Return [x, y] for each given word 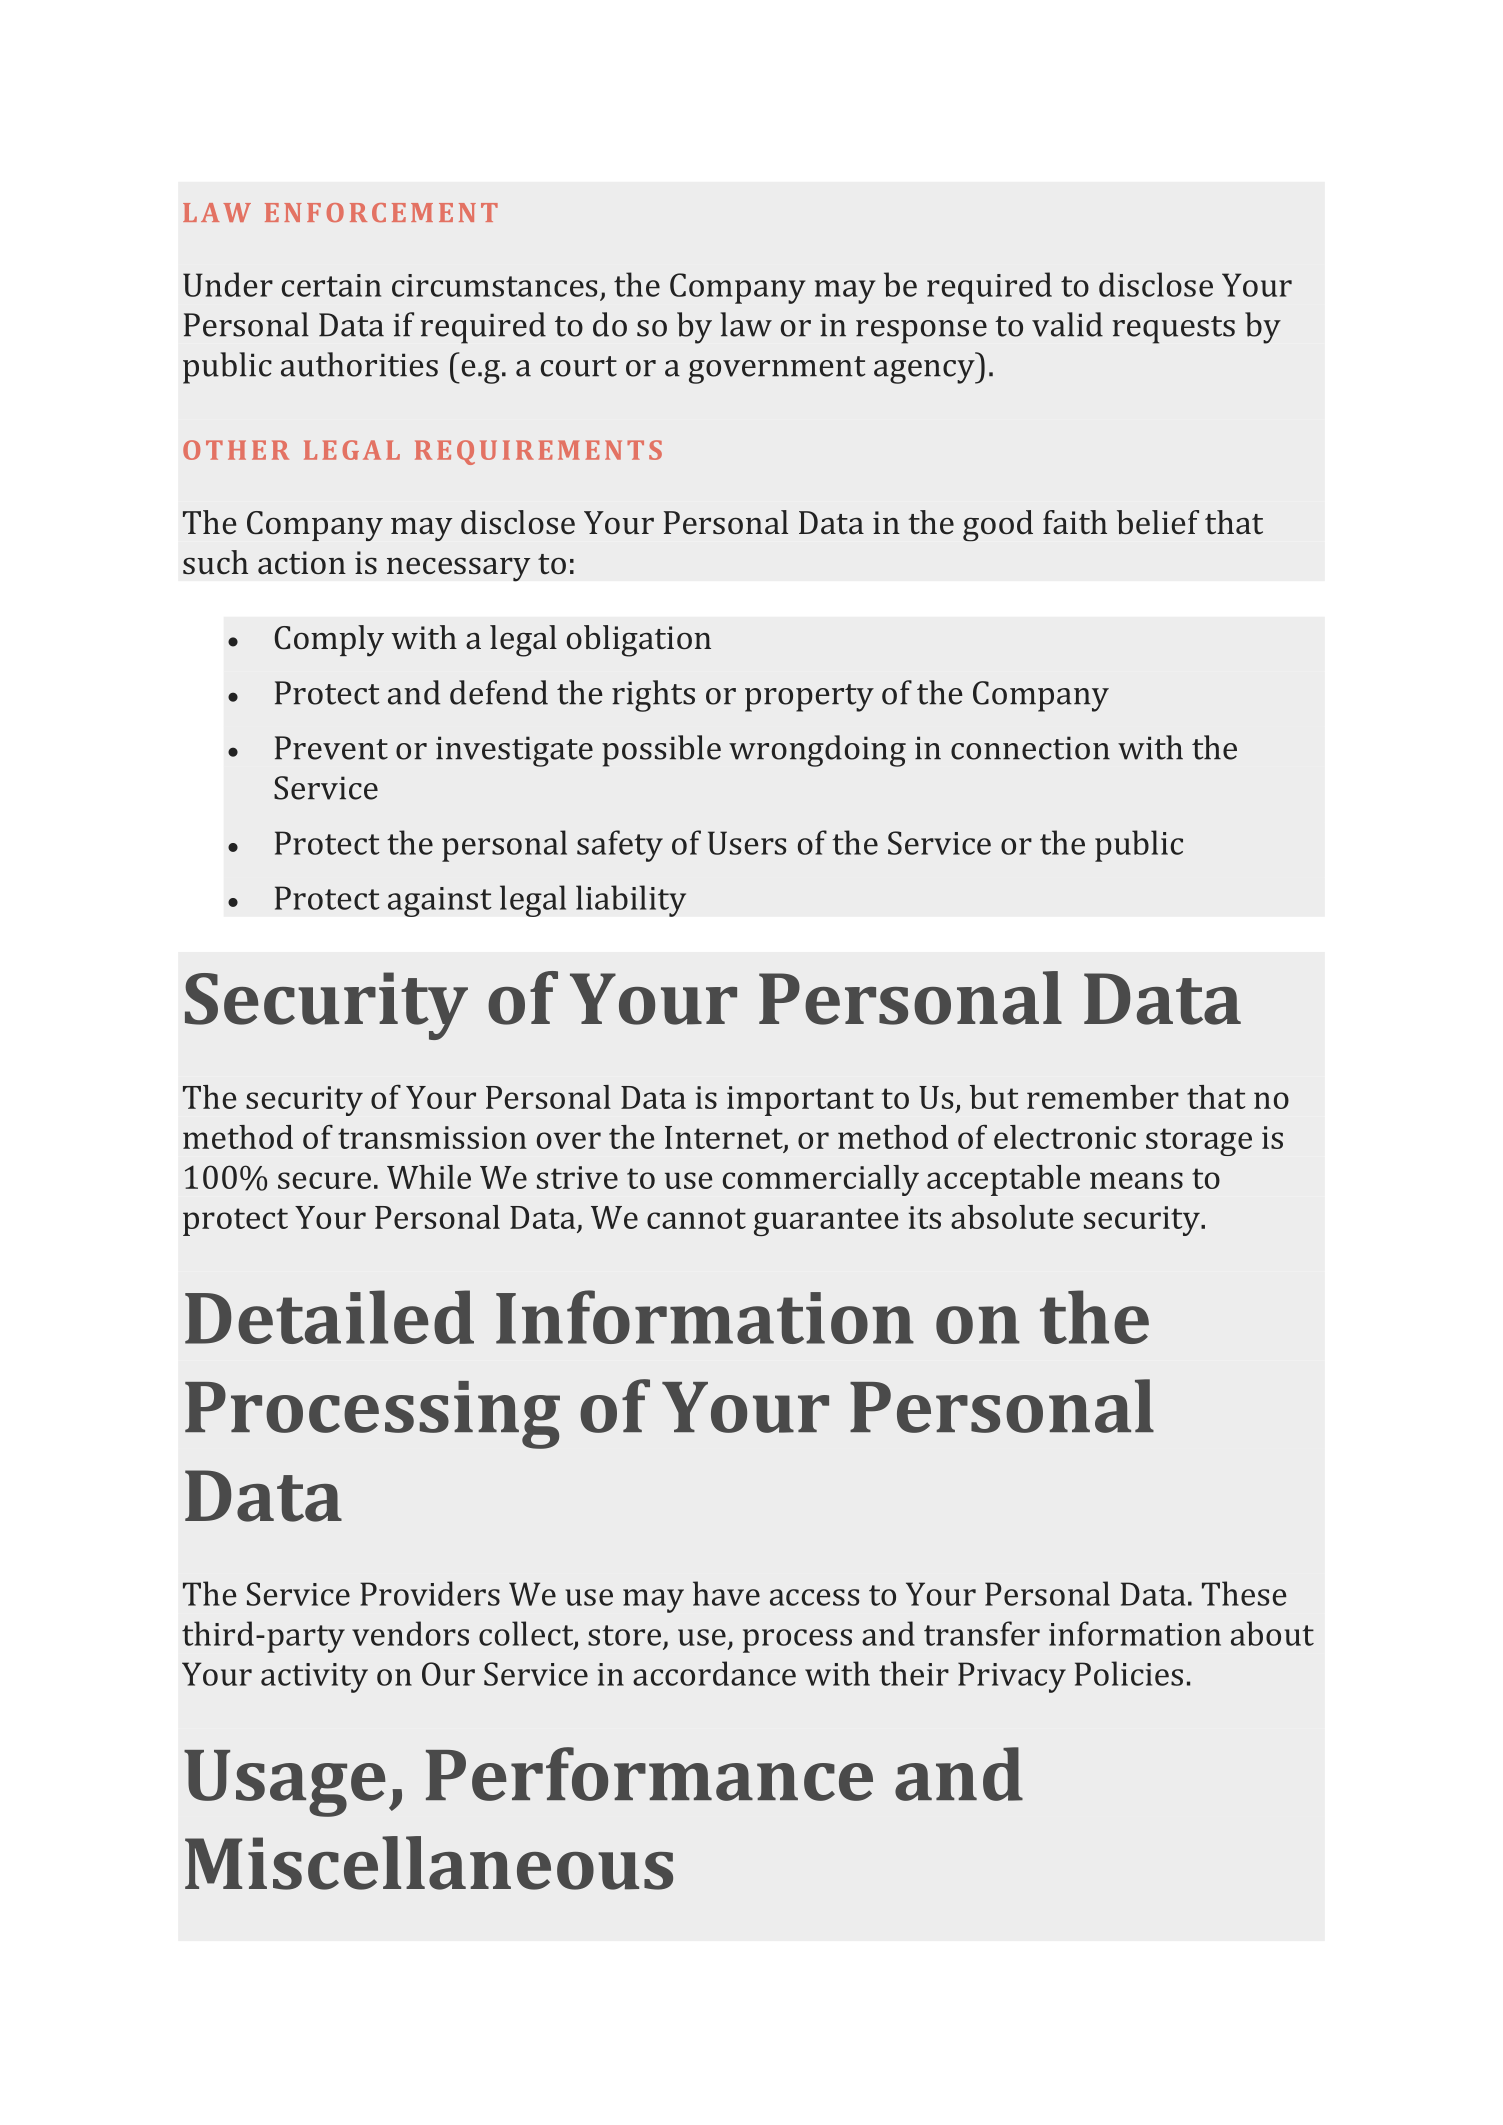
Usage [285, 1783]
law [746, 324]
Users [747, 843]
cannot [696, 1218]
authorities [359, 364]
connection [1030, 748]
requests [1173, 330]
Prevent [331, 748]
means [1136, 1180]
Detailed [329, 1317]
